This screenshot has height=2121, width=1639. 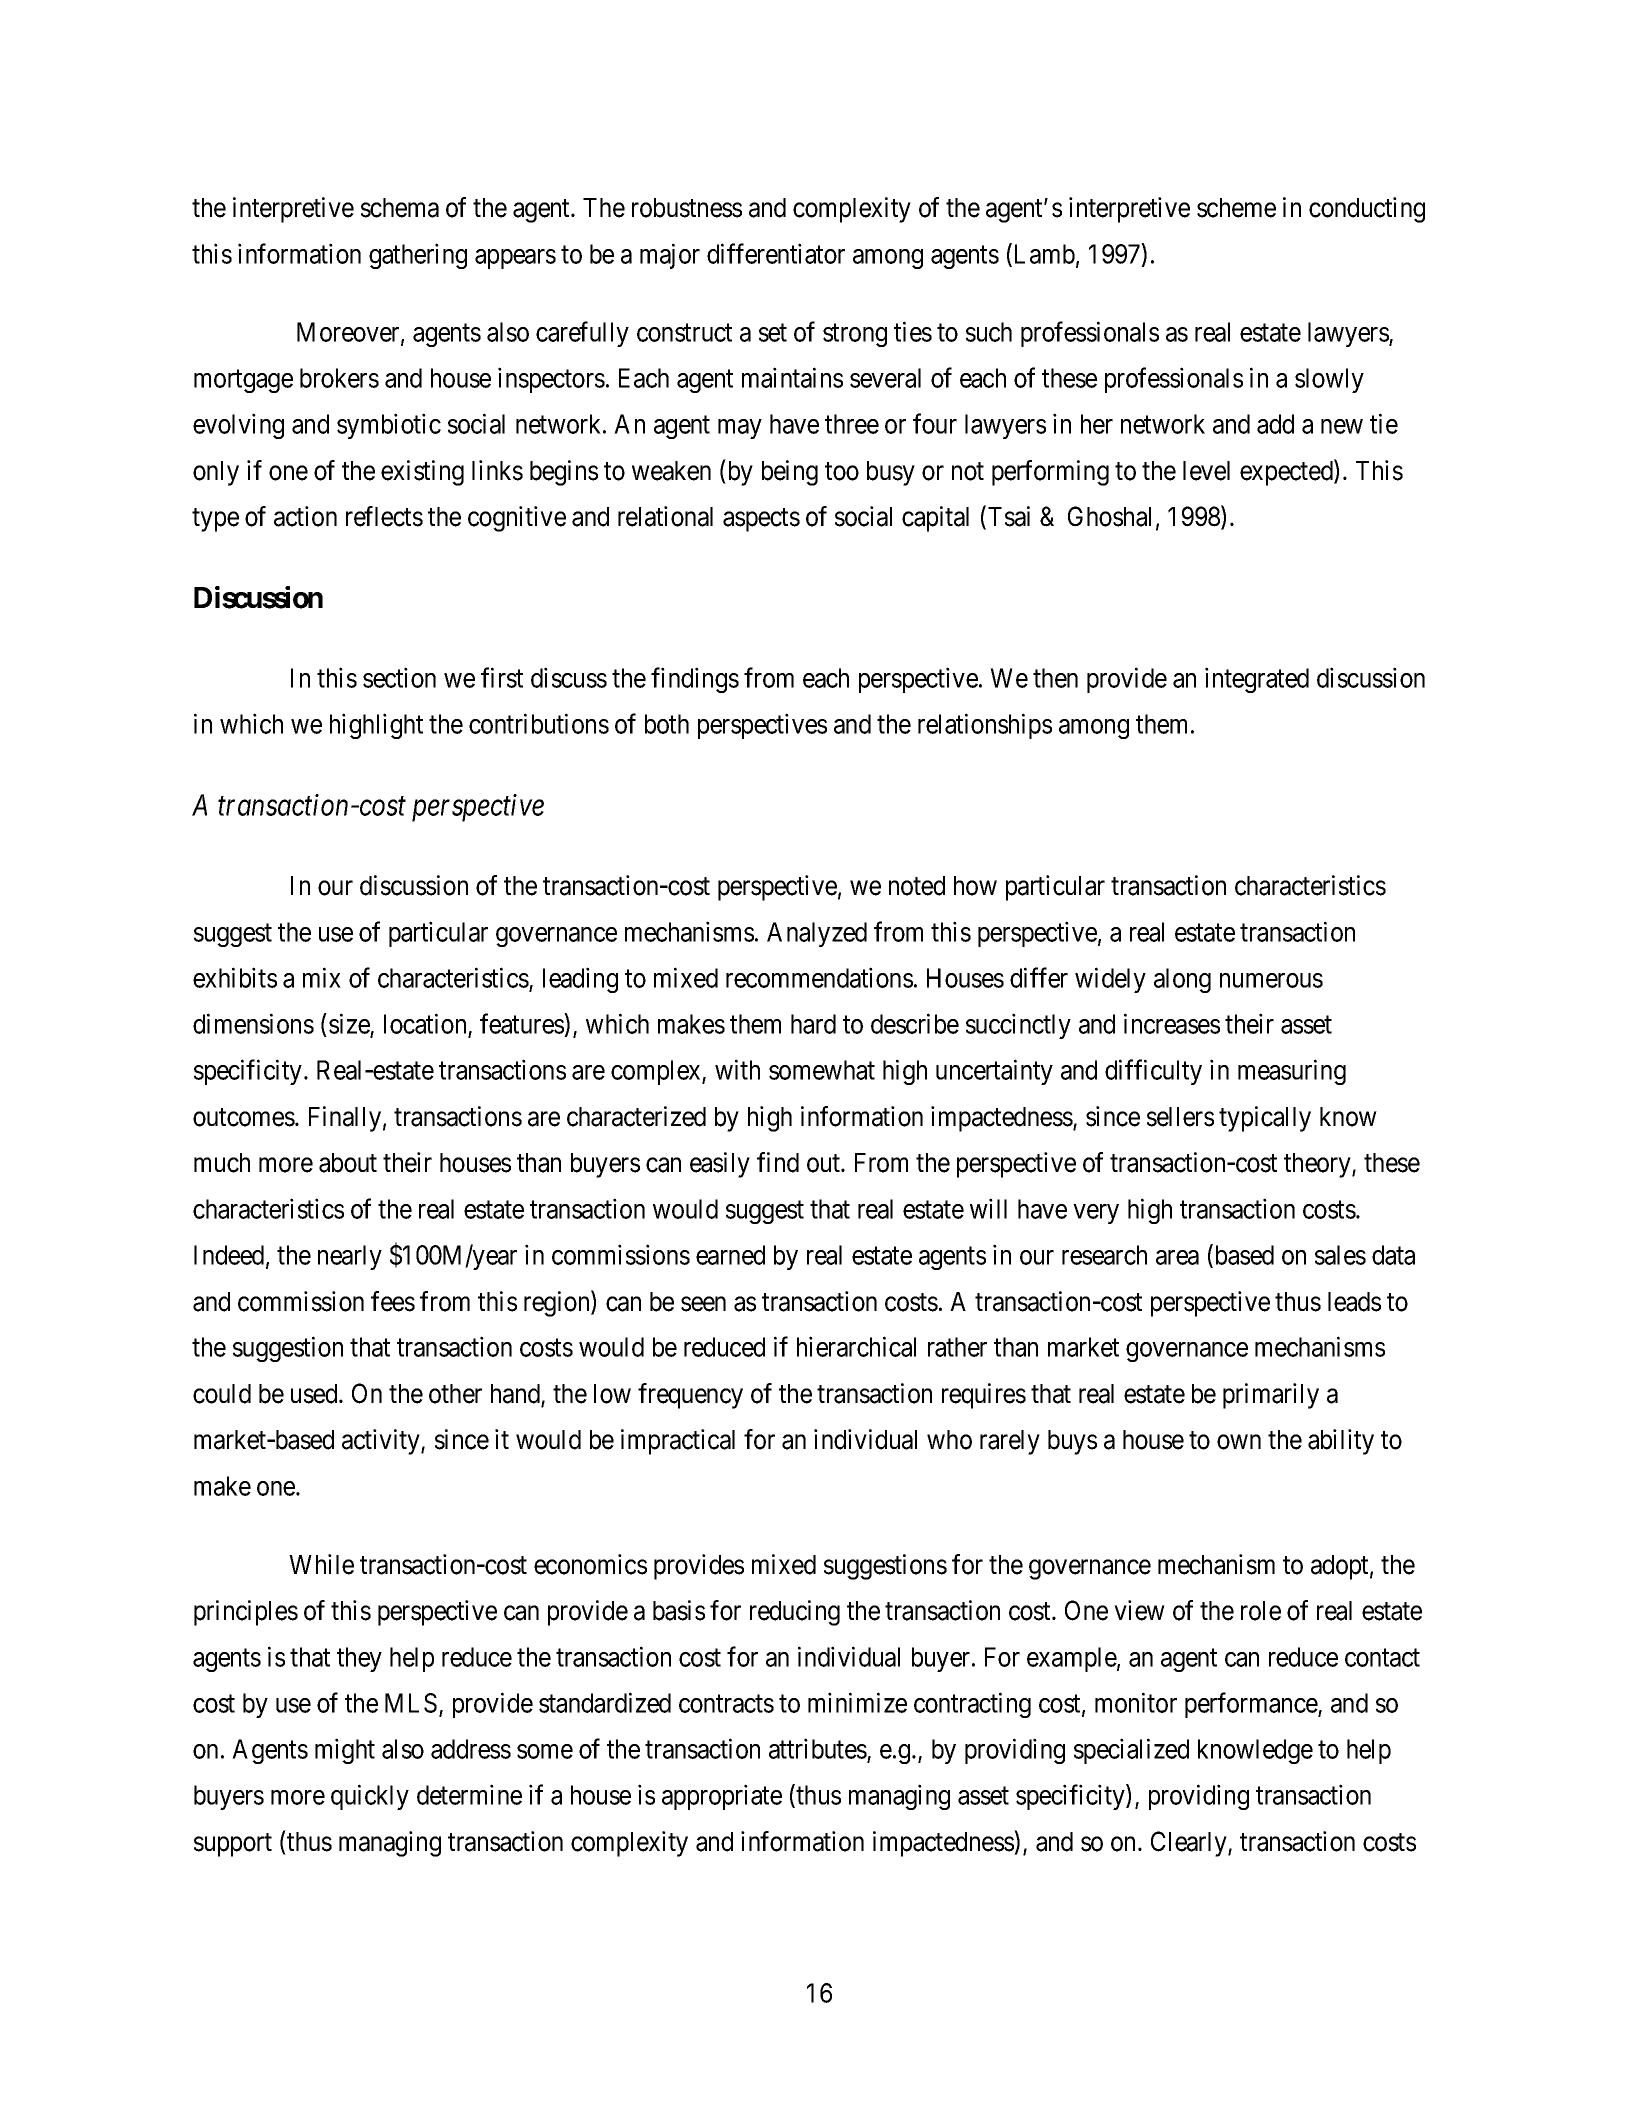 I want to click on hard, so click(x=813, y=1024).
